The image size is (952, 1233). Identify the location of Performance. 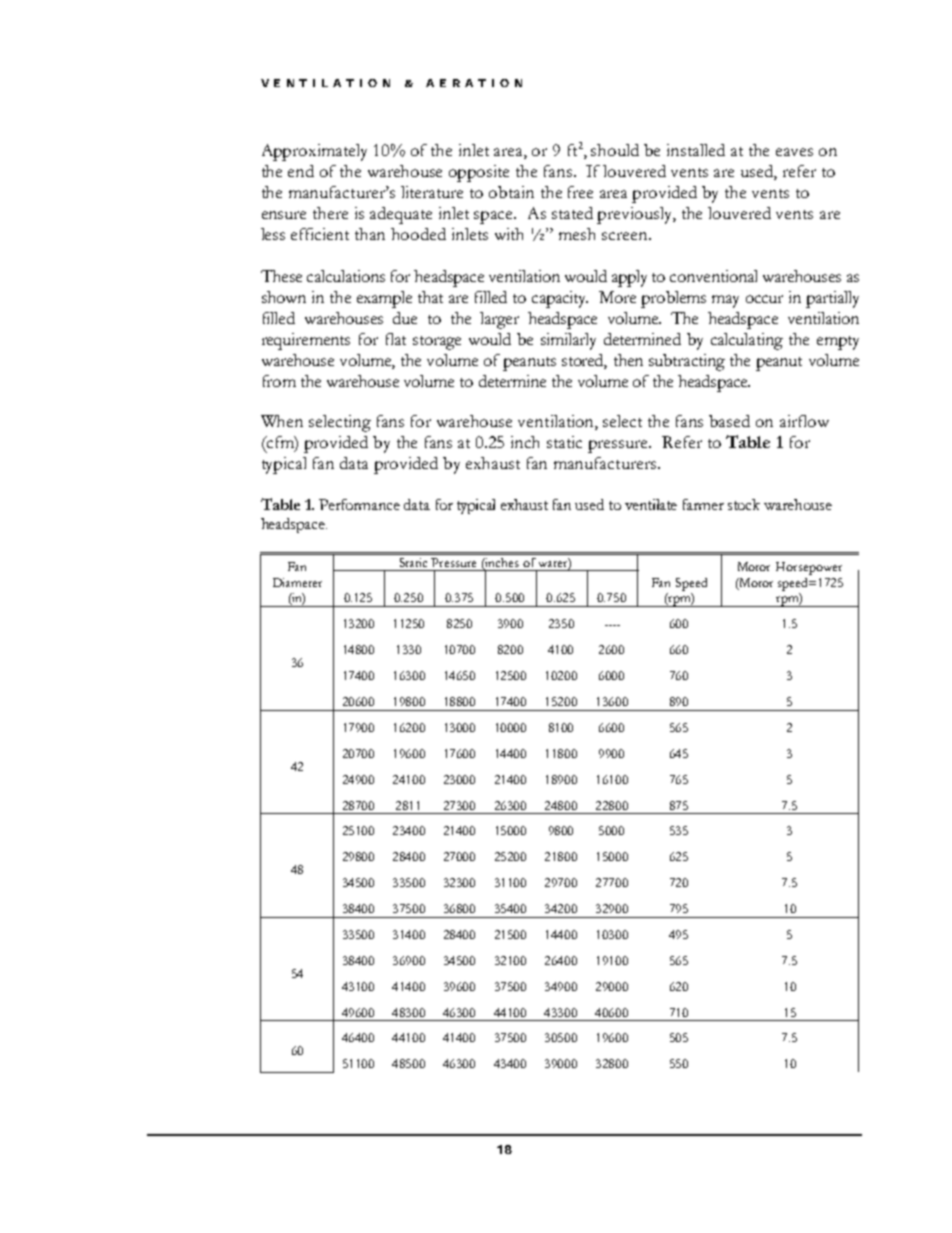
(359, 504).
